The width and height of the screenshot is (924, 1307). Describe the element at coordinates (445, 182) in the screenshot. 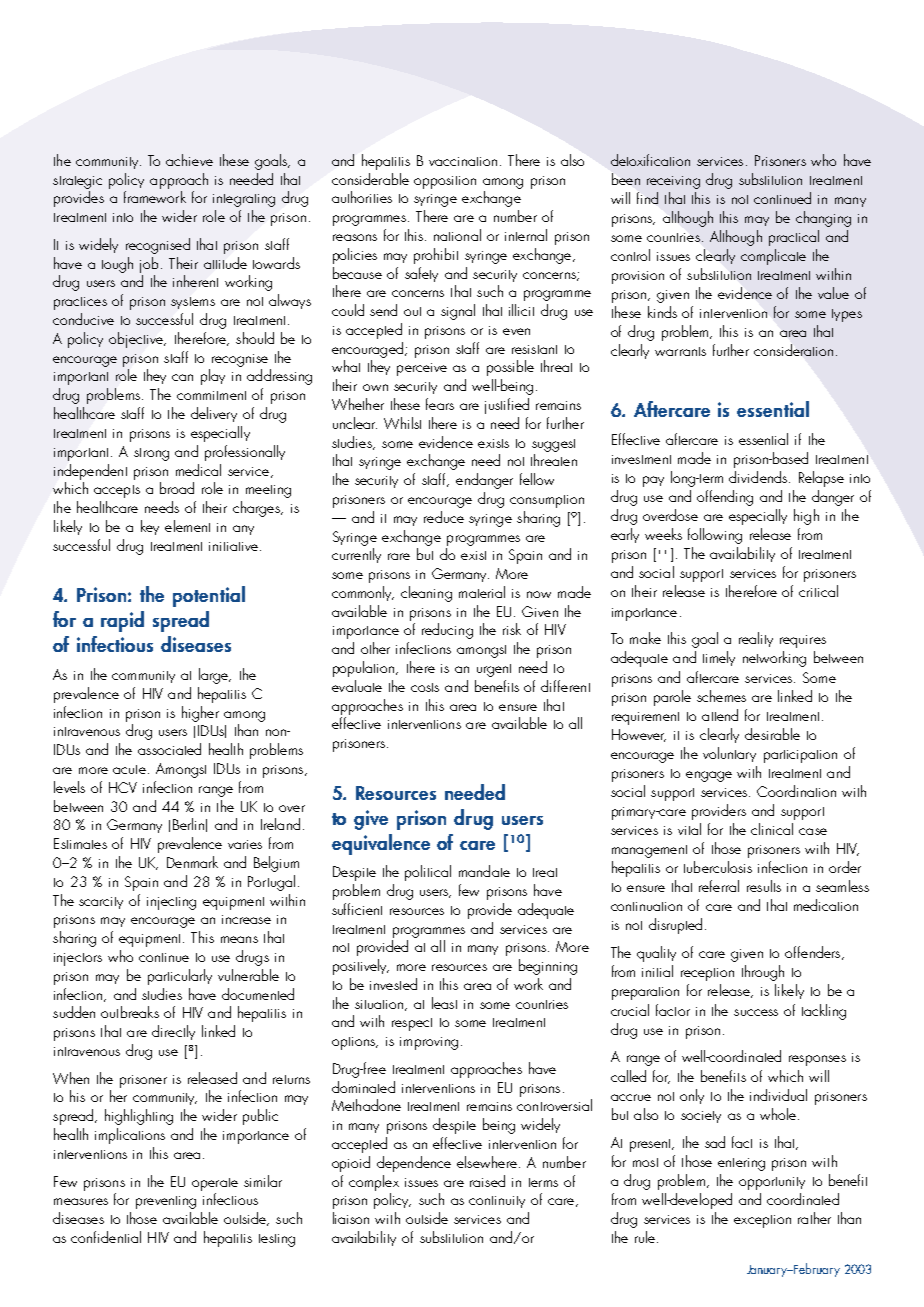

I see `opposition` at that location.
